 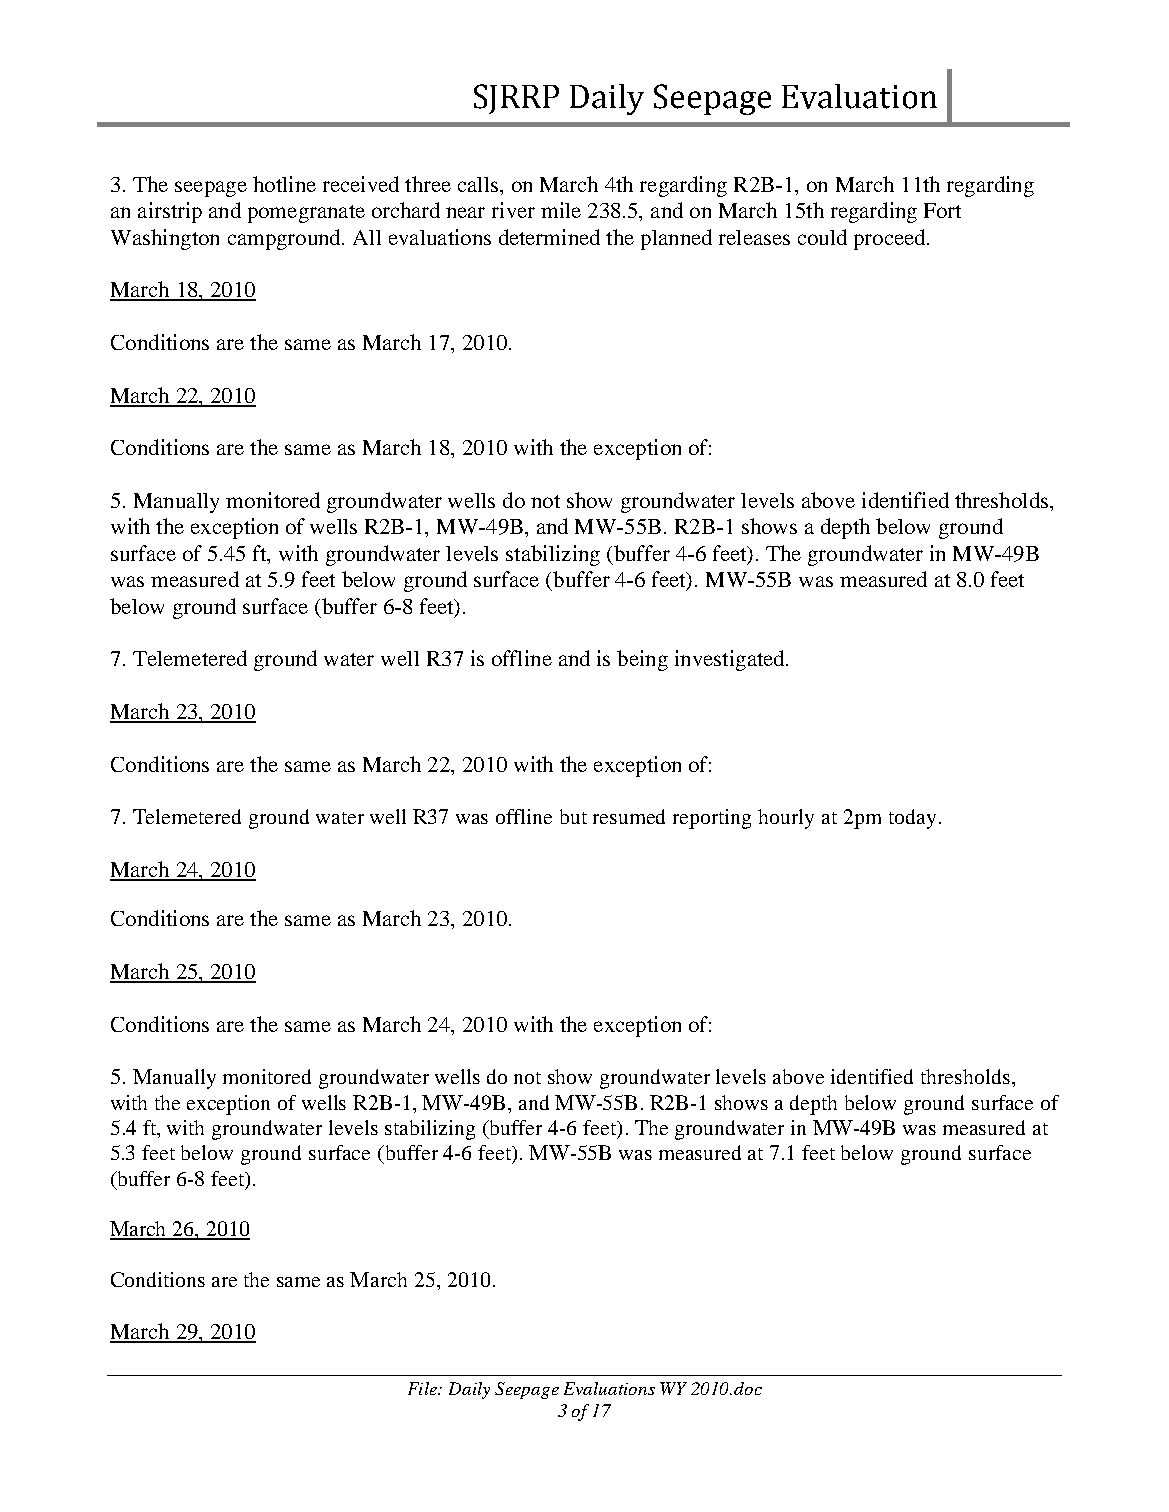 What do you see at coordinates (573, 816) in the document?
I see `but` at bounding box center [573, 816].
